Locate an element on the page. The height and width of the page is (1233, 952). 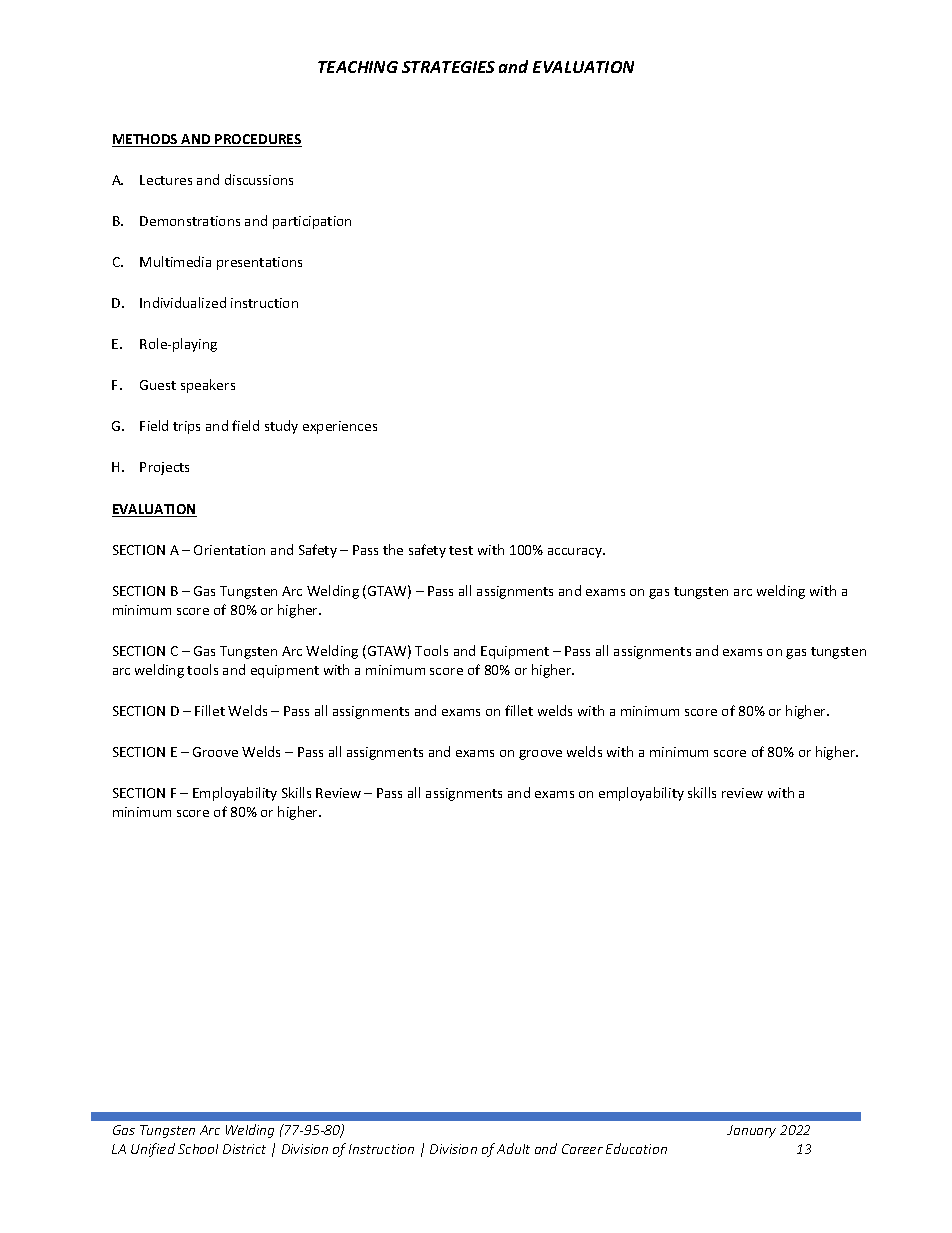
School is located at coordinates (198, 1149).
